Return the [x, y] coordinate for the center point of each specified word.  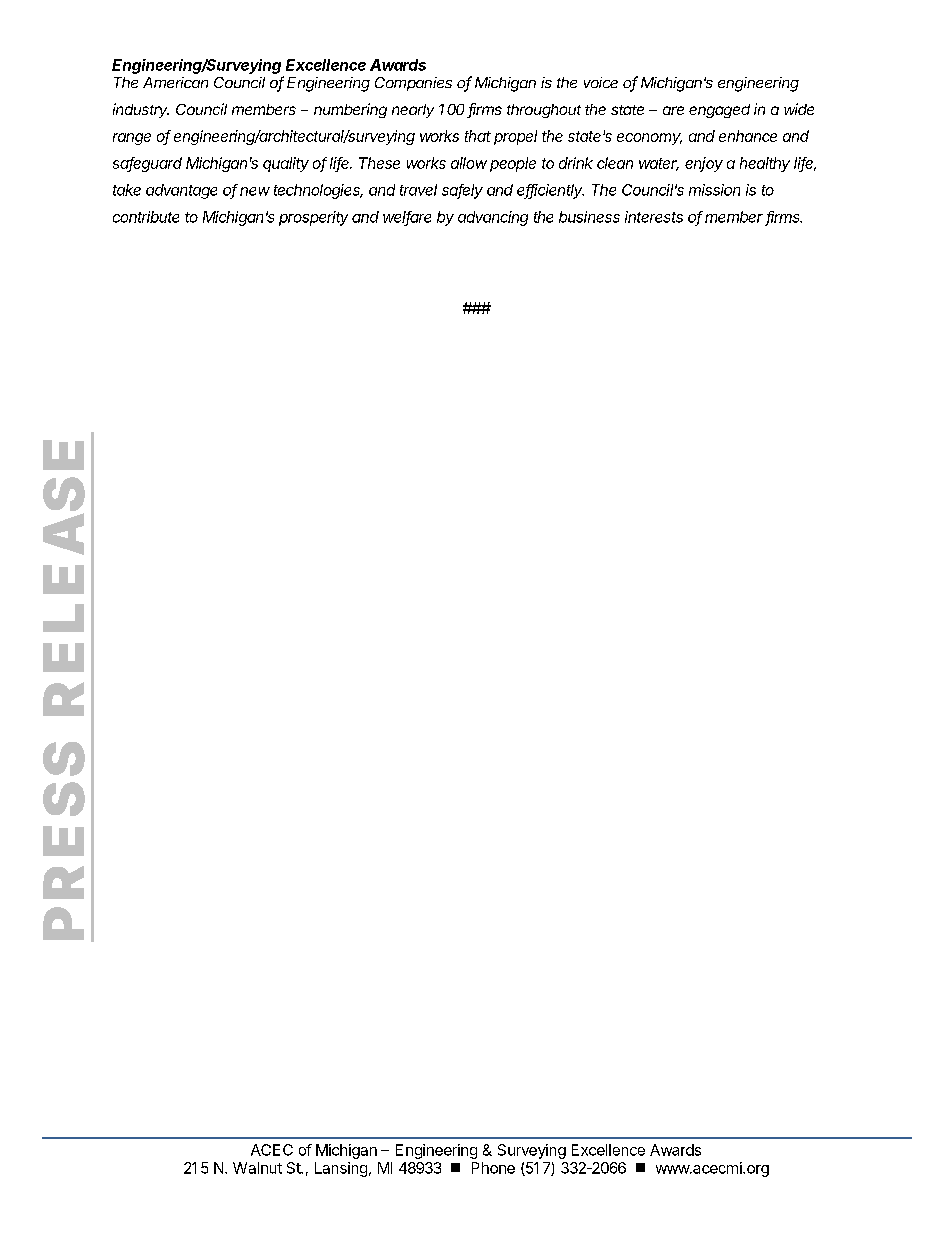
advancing [493, 218]
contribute [146, 217]
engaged [719, 111]
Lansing [341, 1169]
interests [654, 217]
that [478, 136]
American [175, 82]
